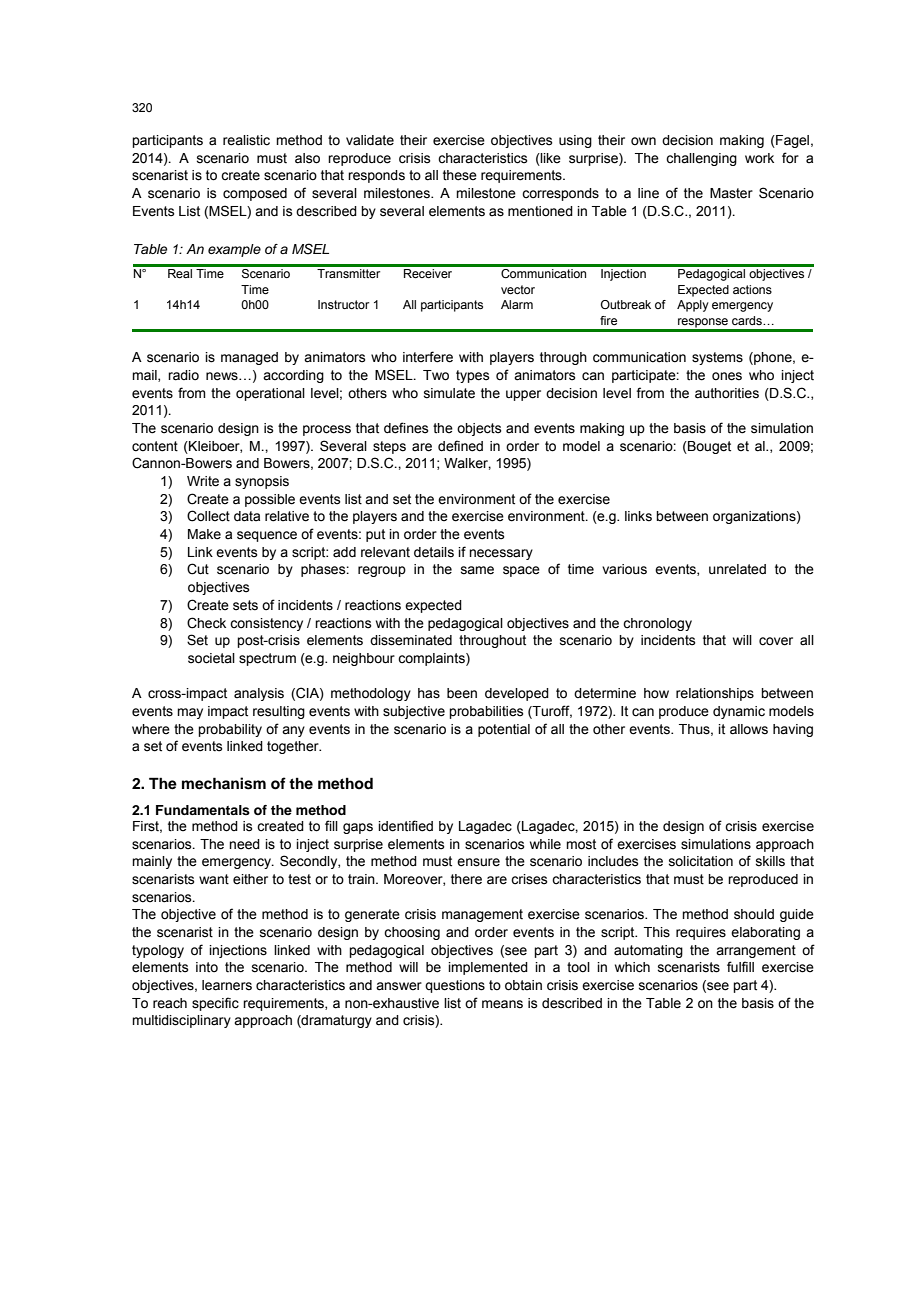 The width and height of the screenshot is (924, 1308). Describe the element at coordinates (477, 570) in the screenshot. I see `same` at that location.
